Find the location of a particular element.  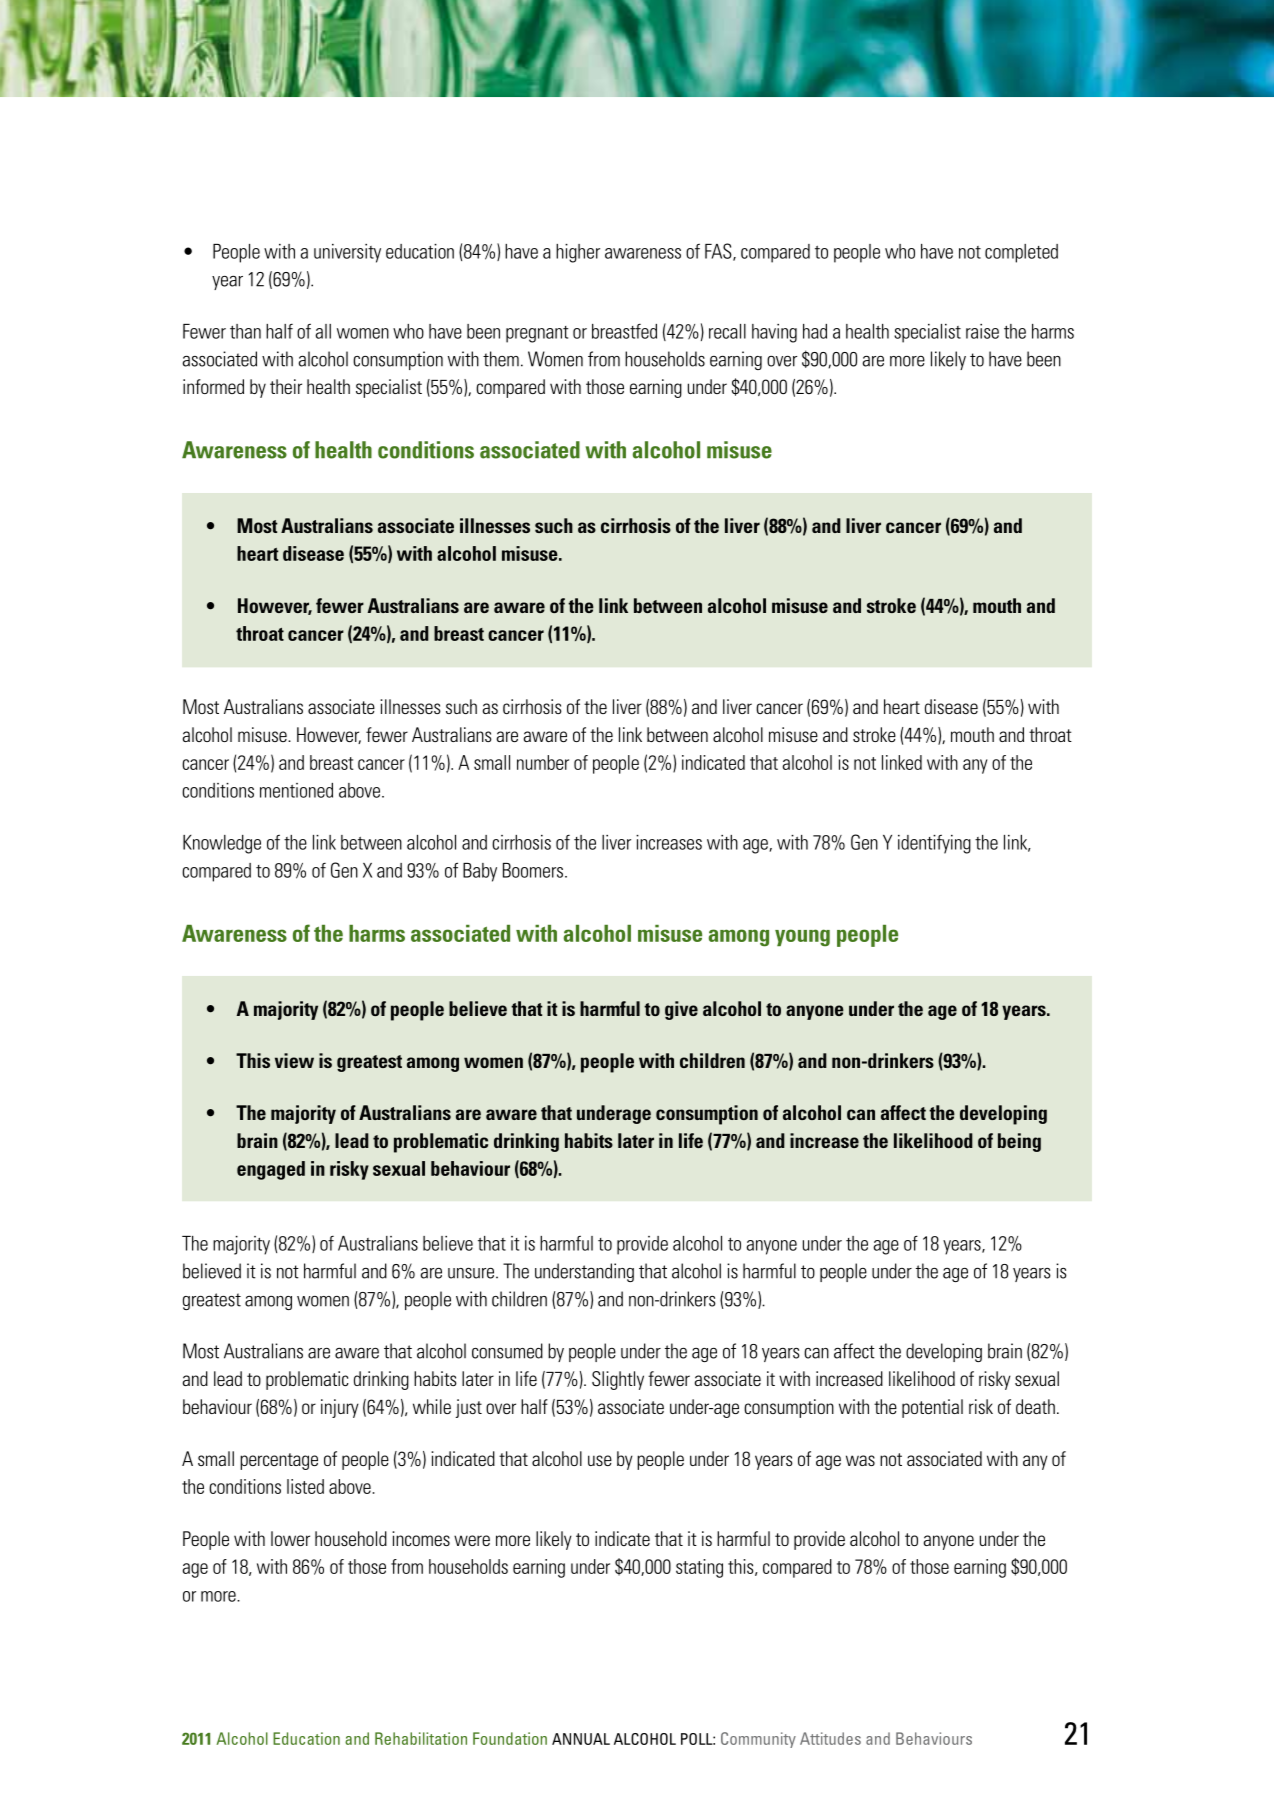

Annual is located at coordinates (581, 1739).
